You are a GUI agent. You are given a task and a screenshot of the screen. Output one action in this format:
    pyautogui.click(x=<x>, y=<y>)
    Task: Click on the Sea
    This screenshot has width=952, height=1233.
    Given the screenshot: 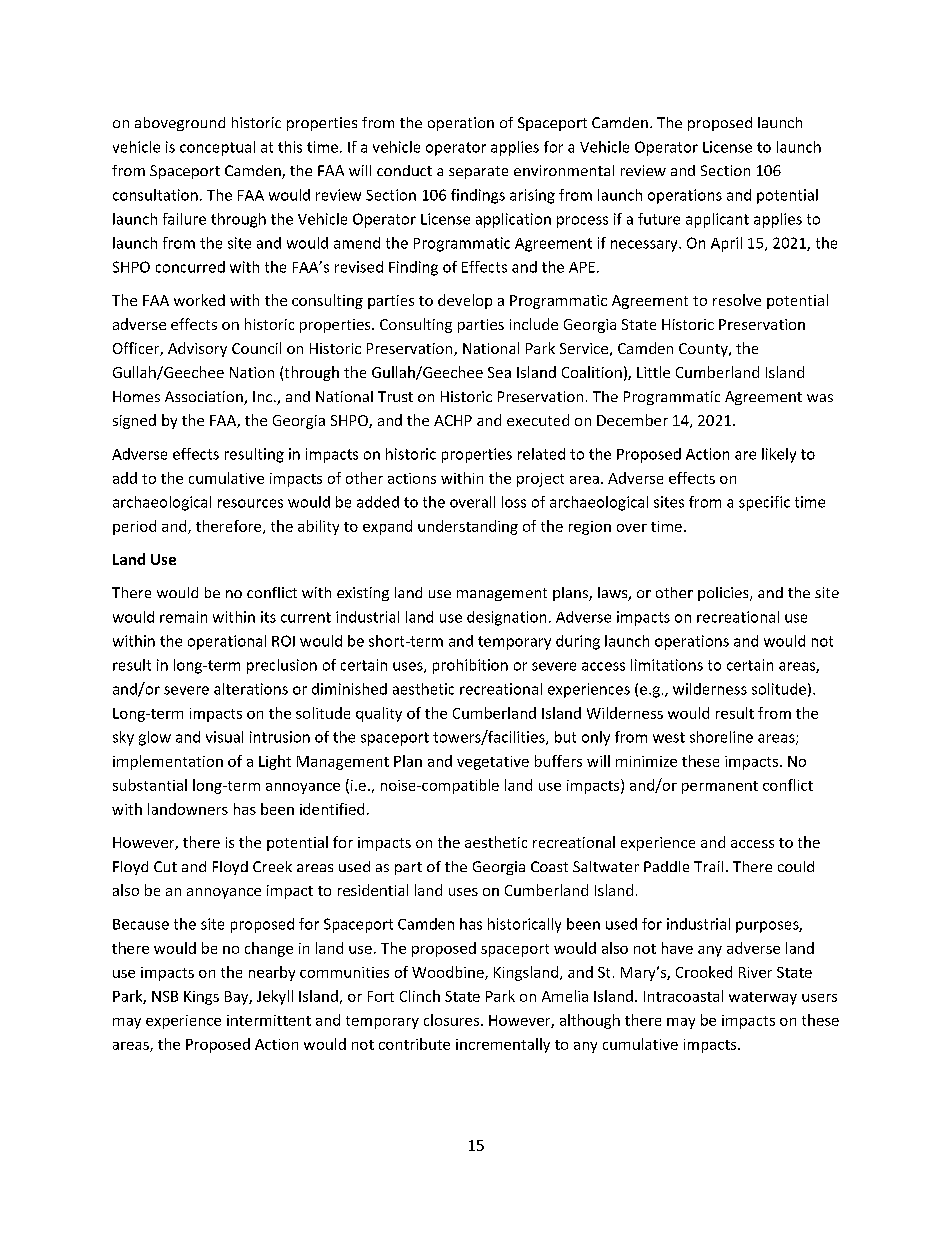 What is the action you would take?
    pyautogui.click(x=499, y=372)
